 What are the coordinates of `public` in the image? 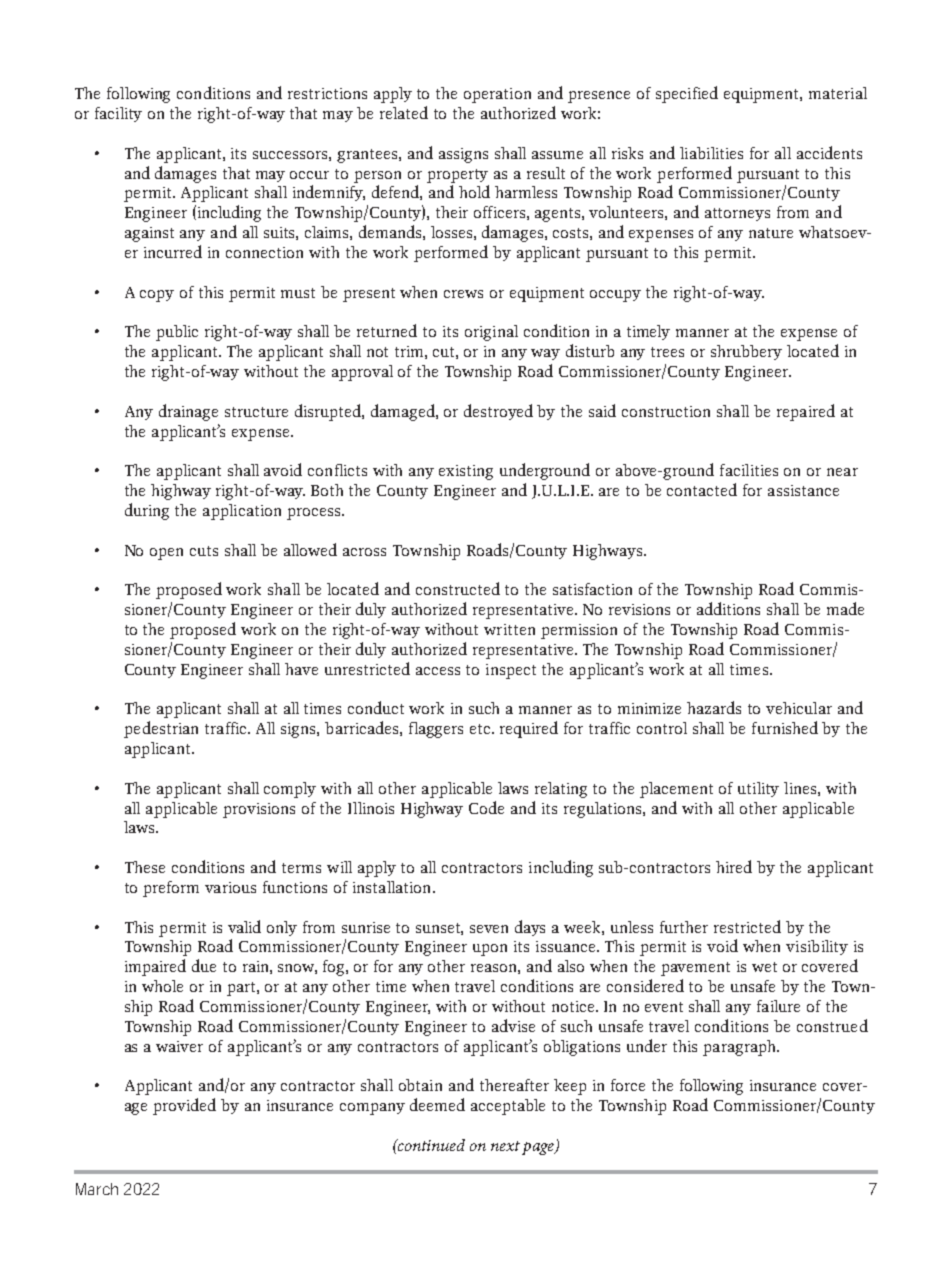 It's located at (177, 333).
